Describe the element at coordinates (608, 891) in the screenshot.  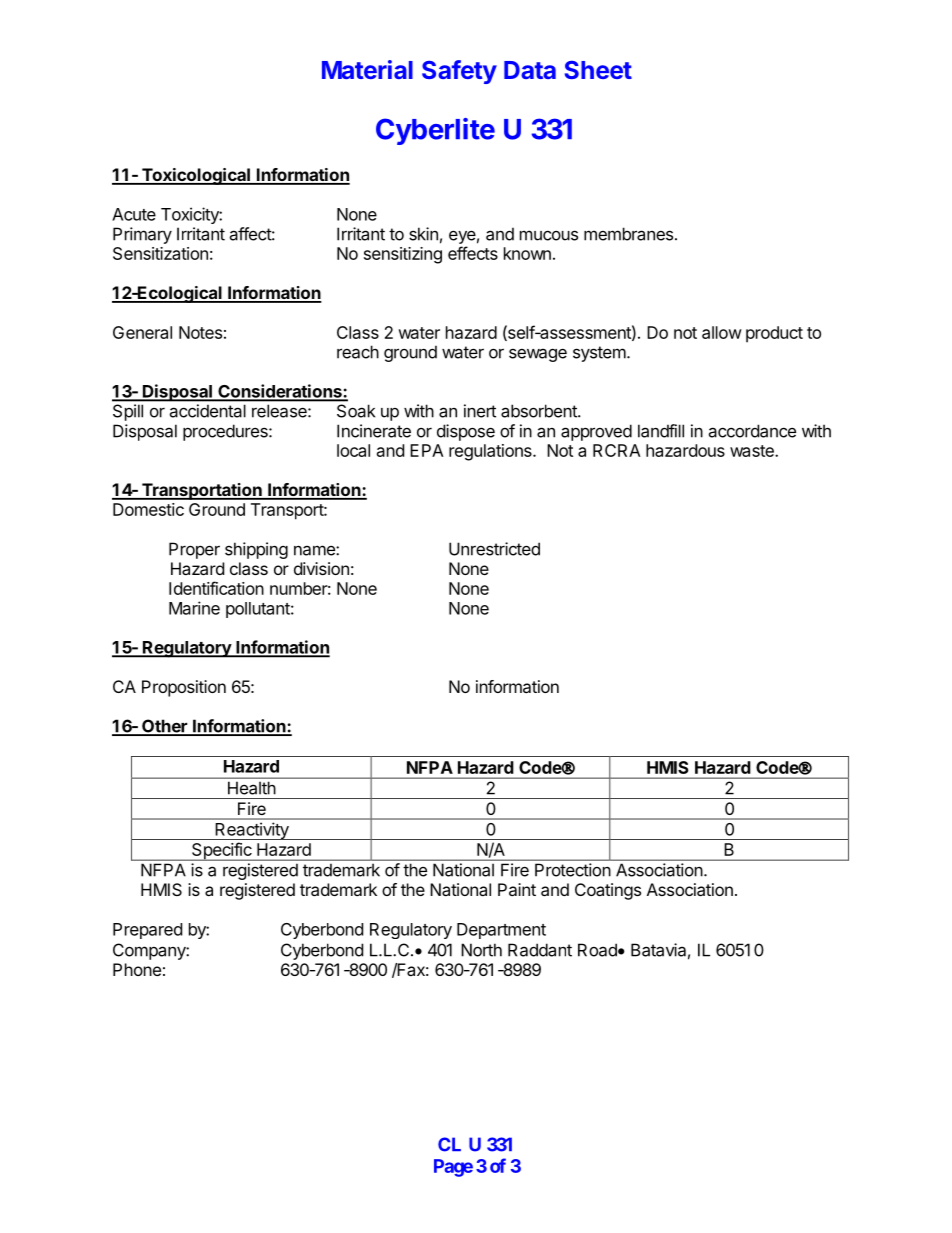
I see `Coatings` at that location.
